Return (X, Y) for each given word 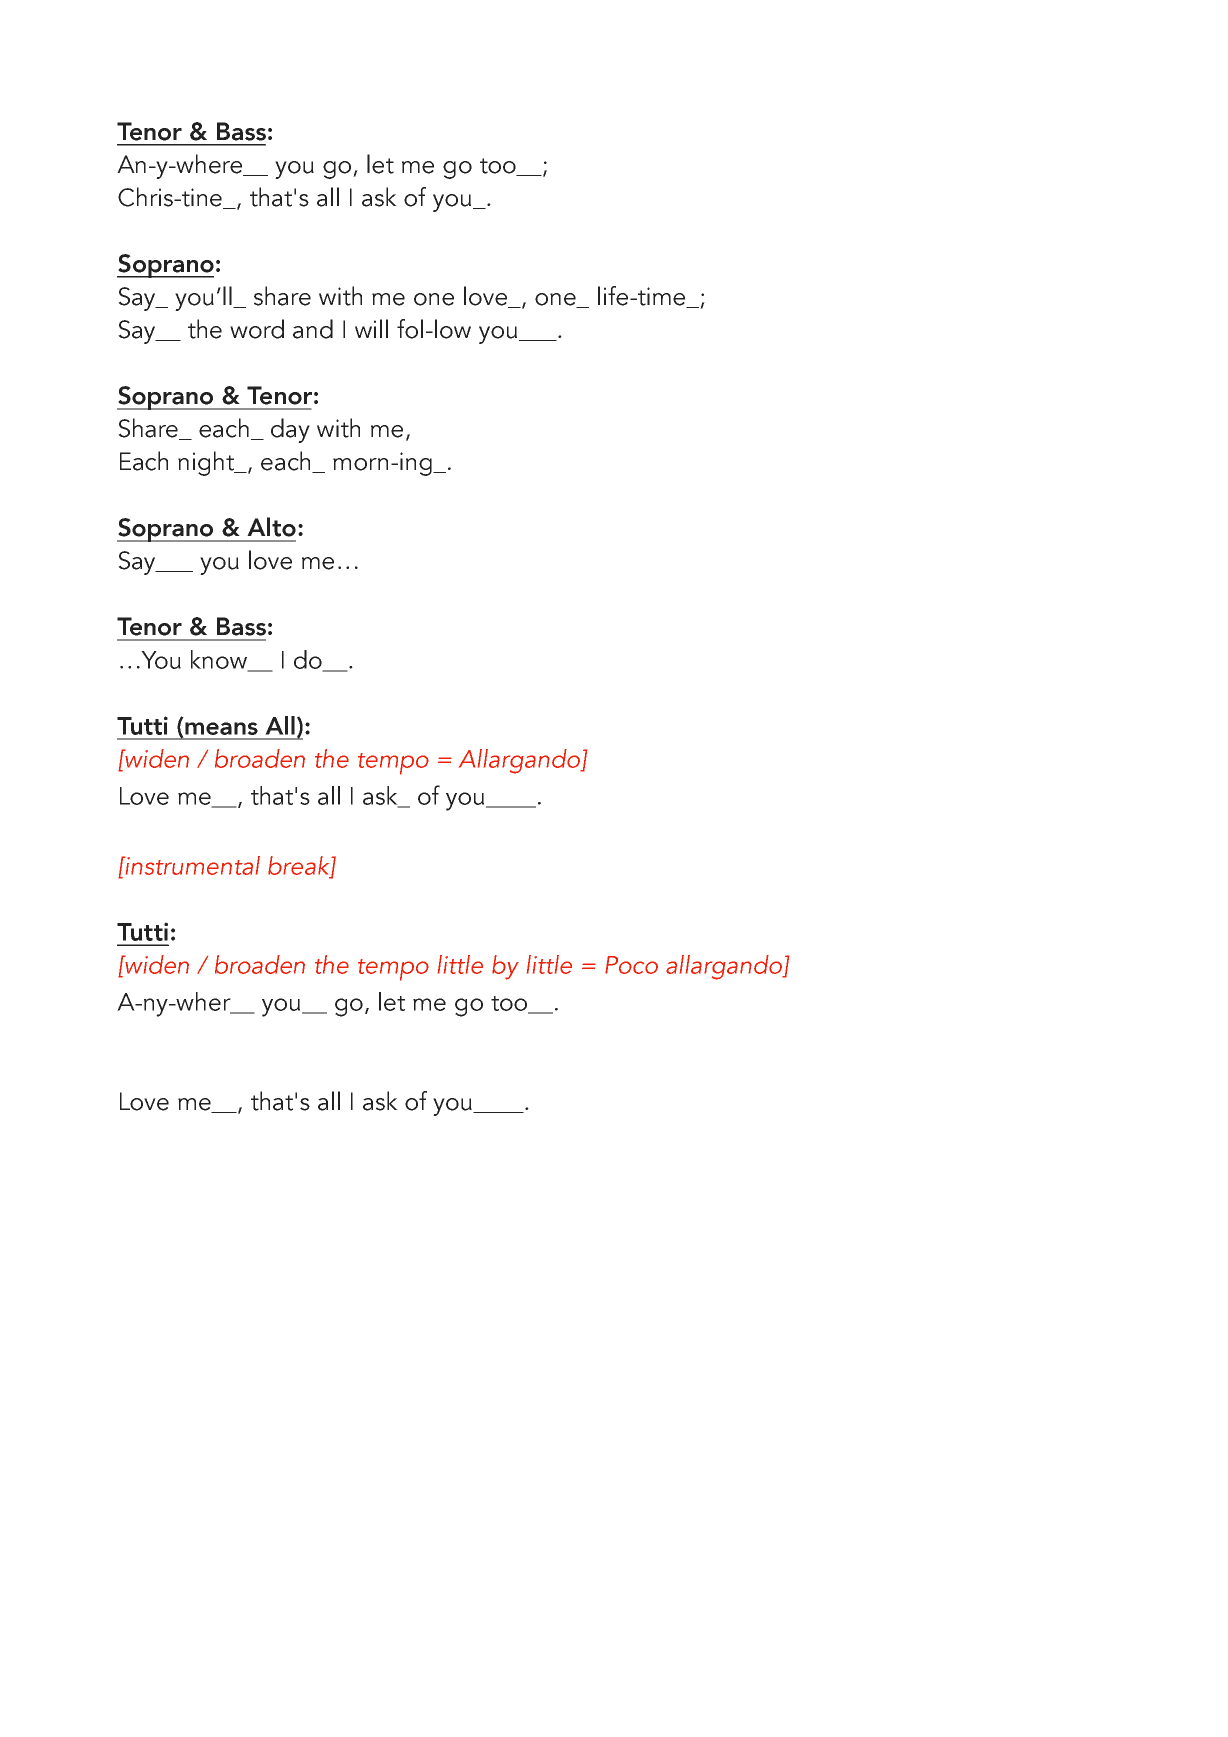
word (257, 329)
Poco (631, 965)
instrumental (192, 865)
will (371, 328)
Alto (271, 527)
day (290, 430)
